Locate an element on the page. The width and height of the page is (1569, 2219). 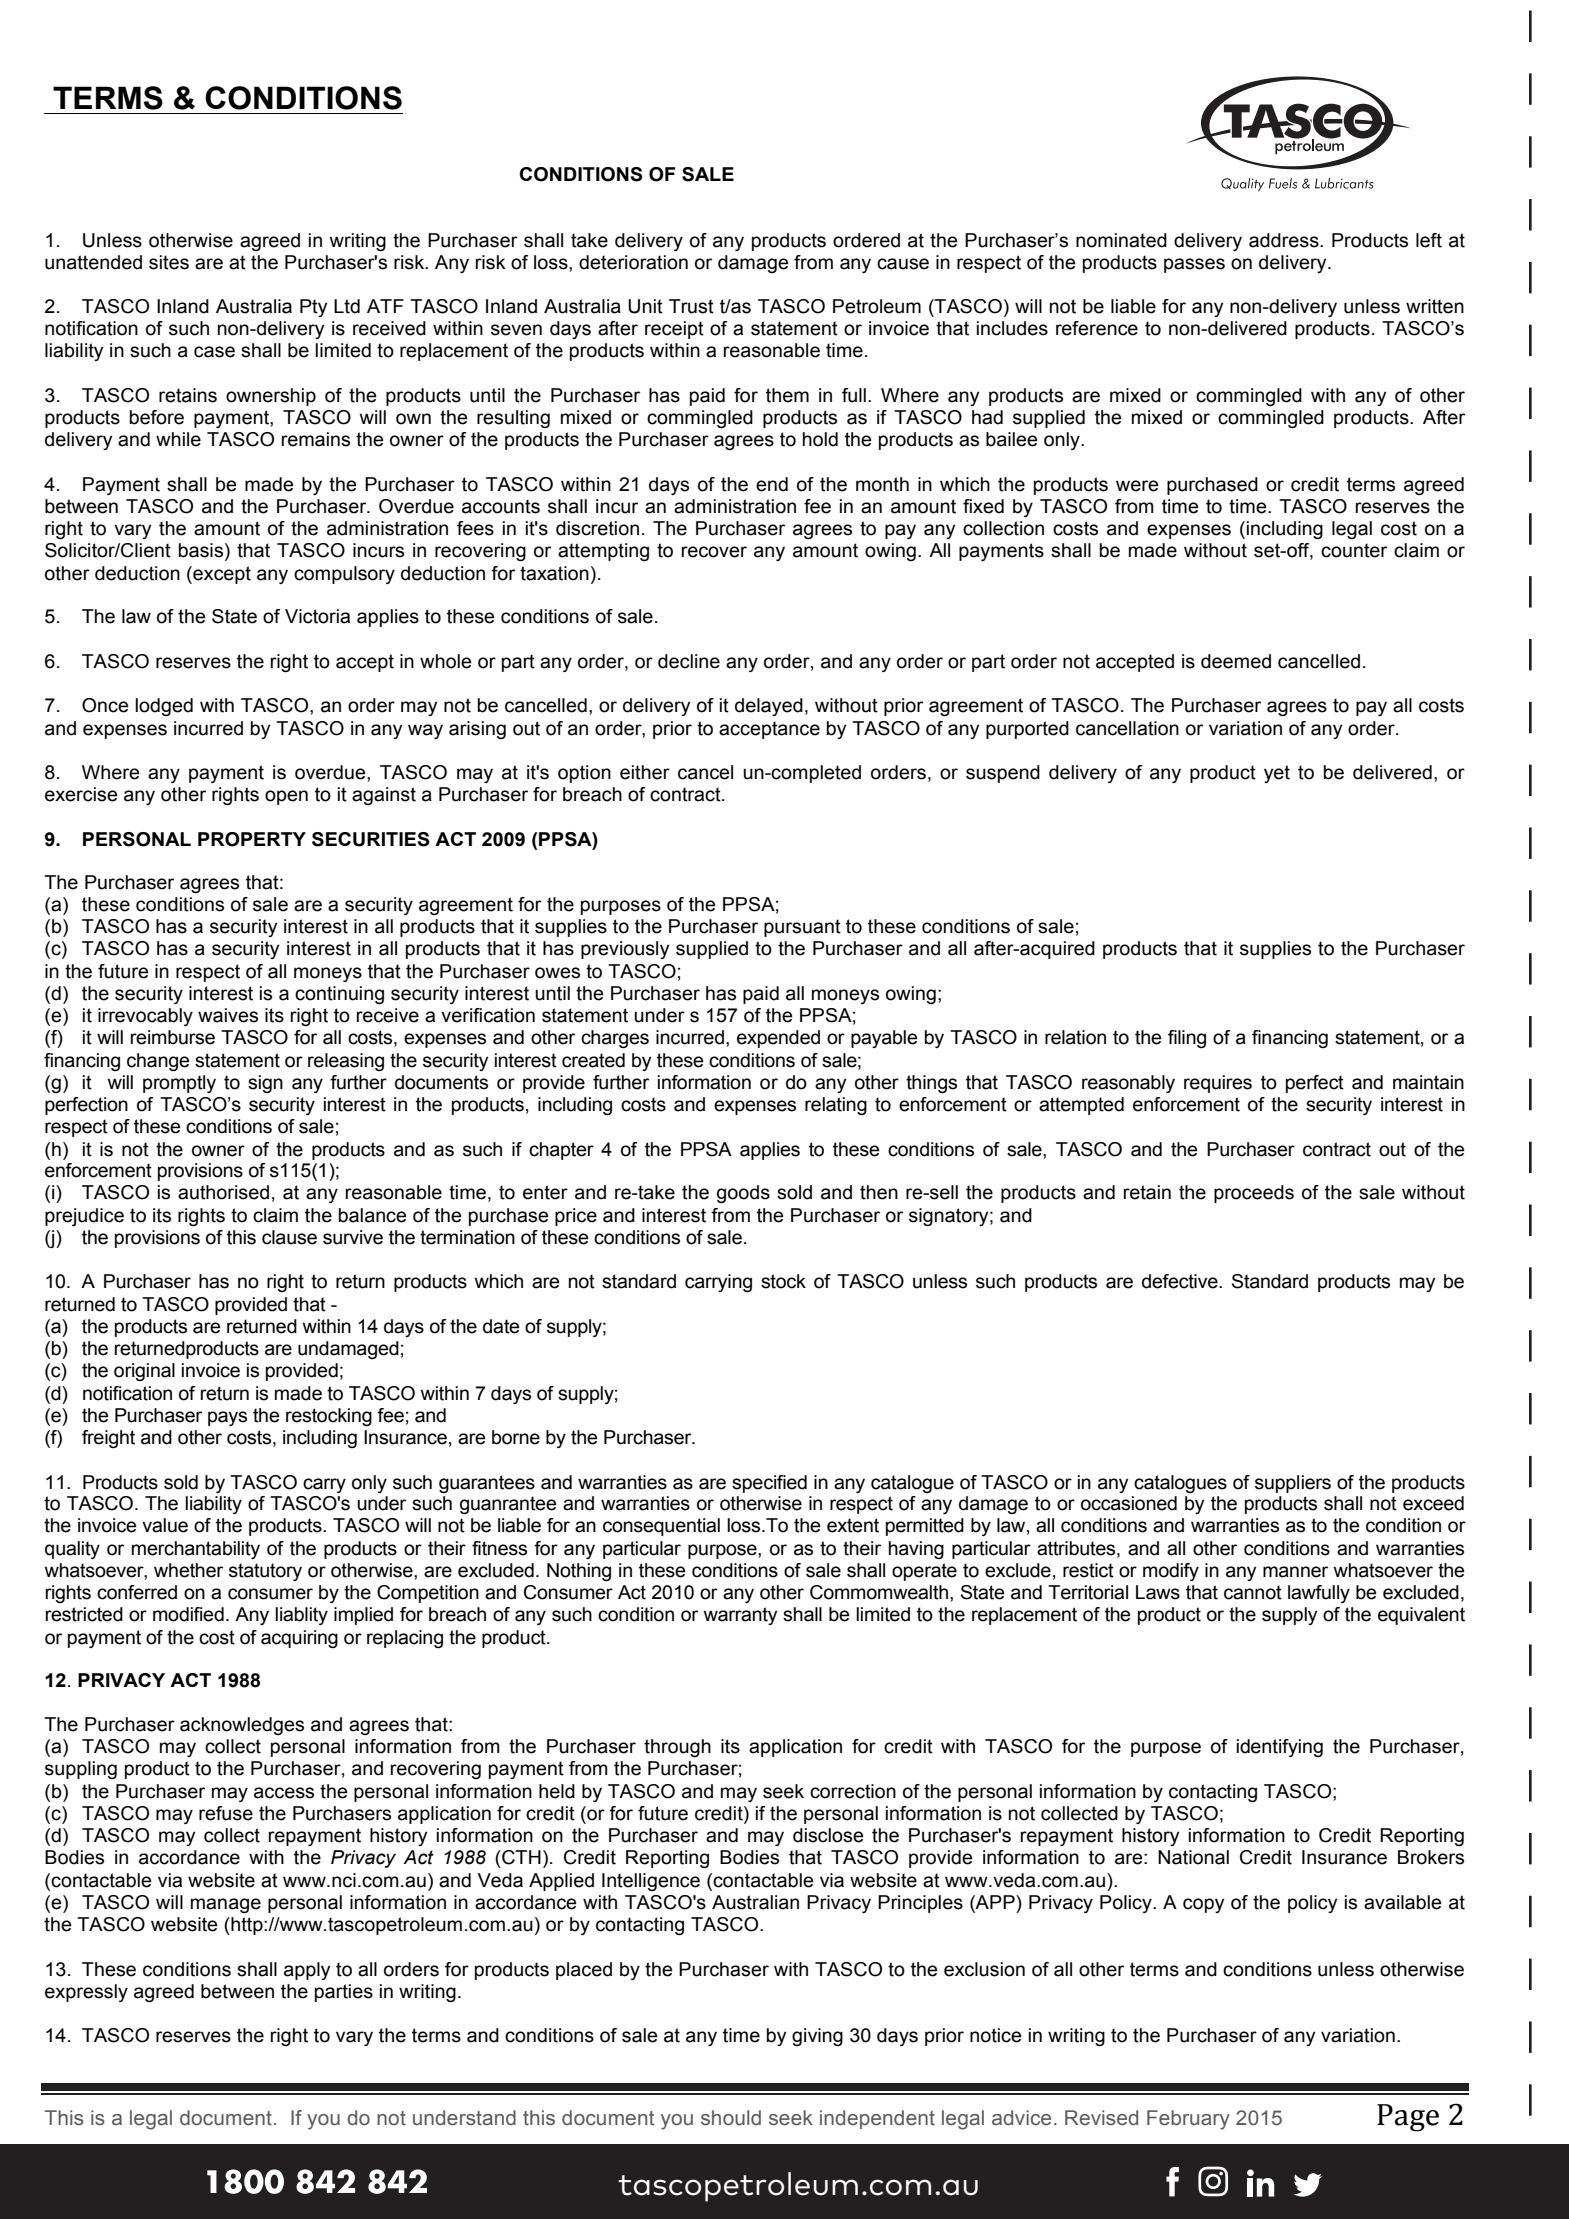
authorised is located at coordinates (223, 1192).
